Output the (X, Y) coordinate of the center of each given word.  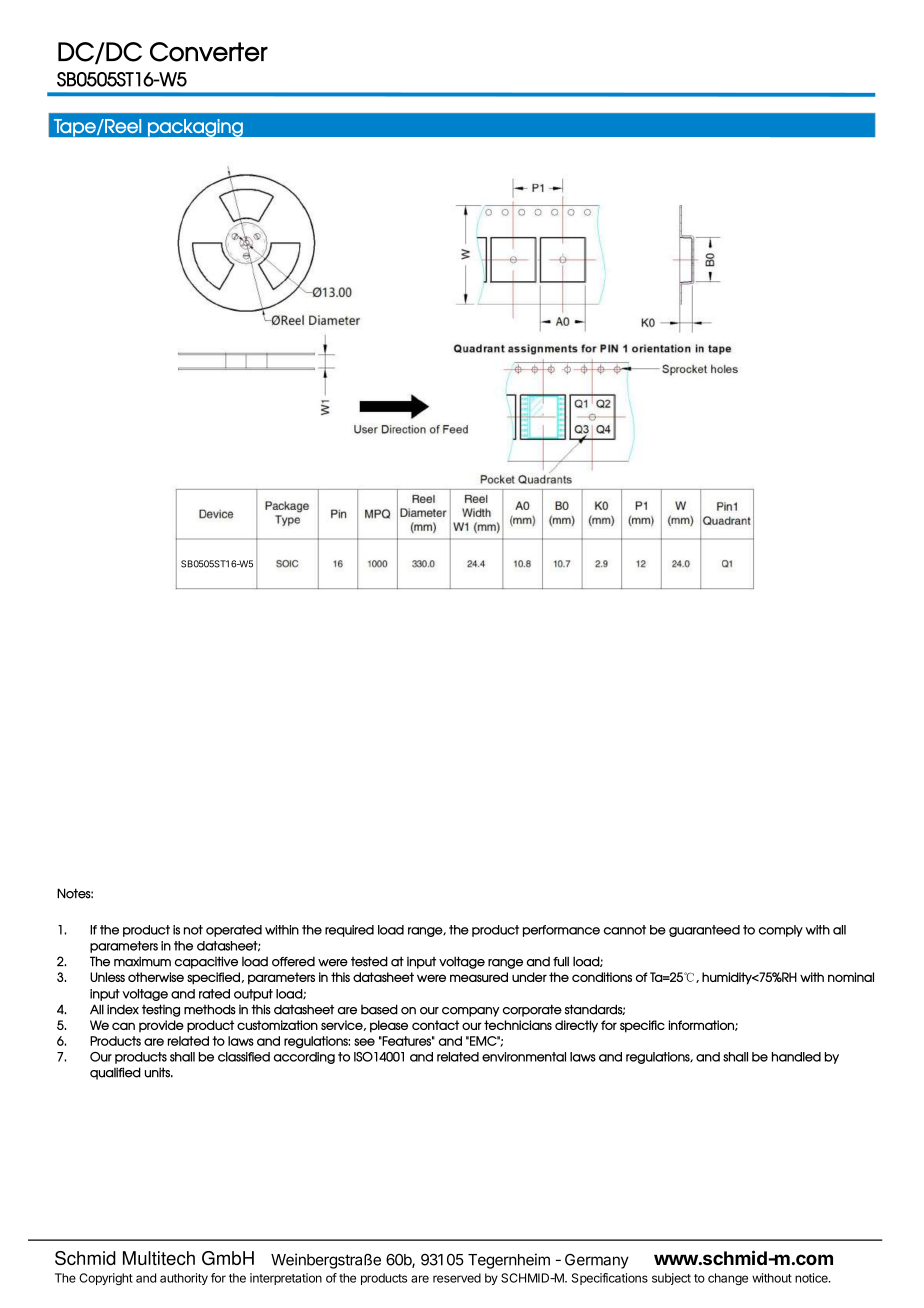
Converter (209, 52)
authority (184, 1279)
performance (561, 931)
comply (781, 931)
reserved (457, 1278)
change (728, 1279)
